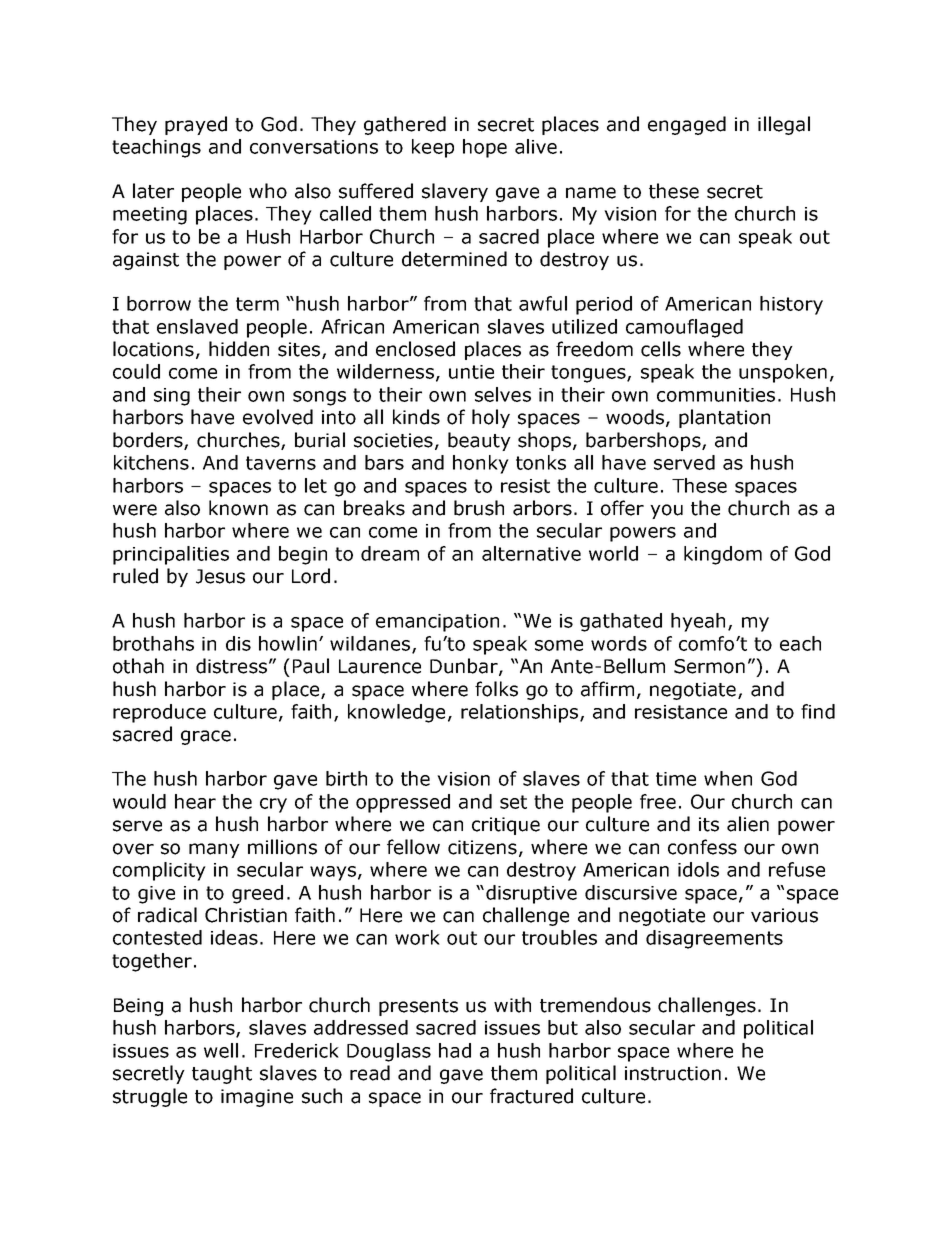 The width and height of the screenshot is (952, 1233). I want to click on emancipation, so click(437, 623).
